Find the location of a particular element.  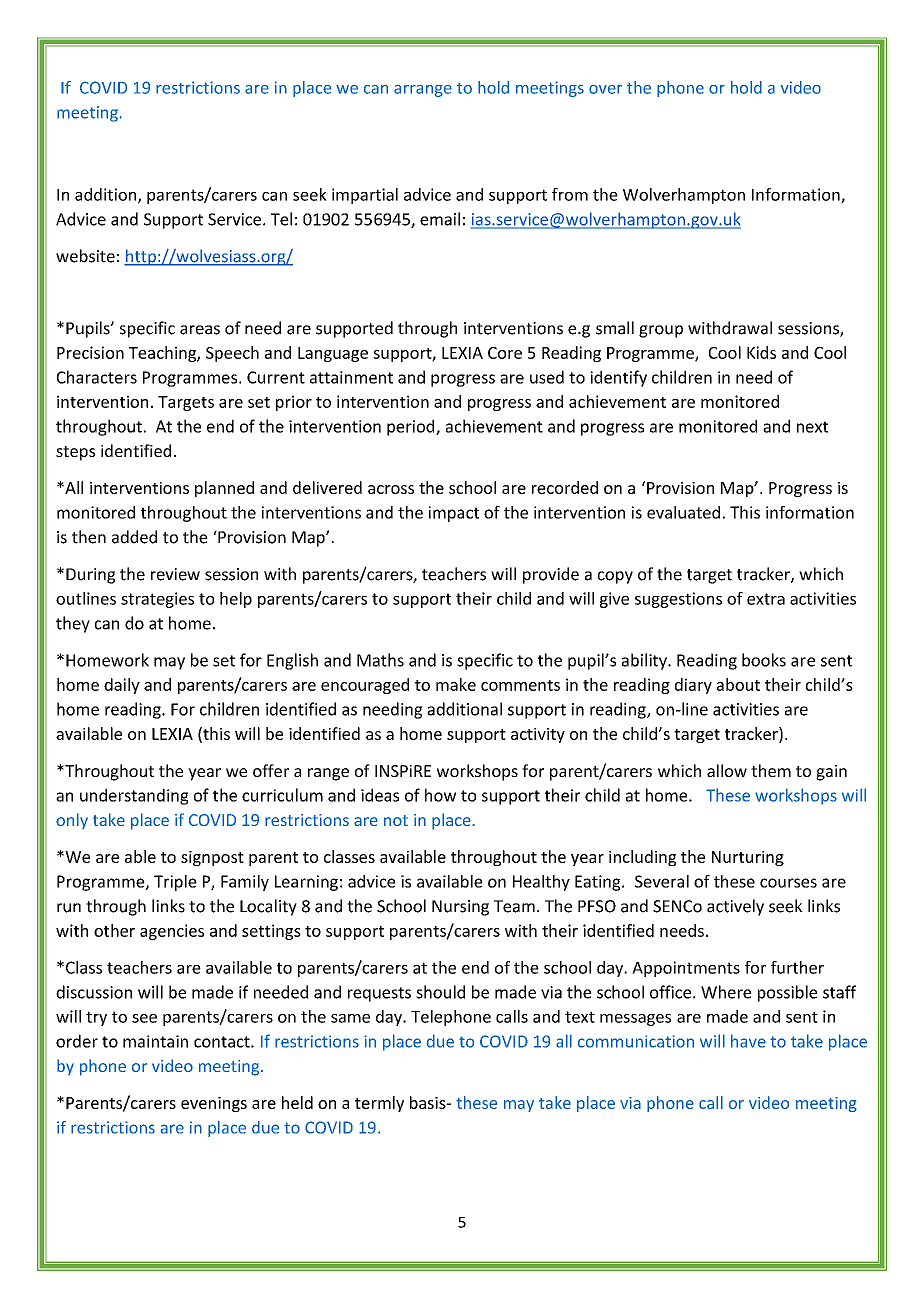

how is located at coordinates (440, 795).
